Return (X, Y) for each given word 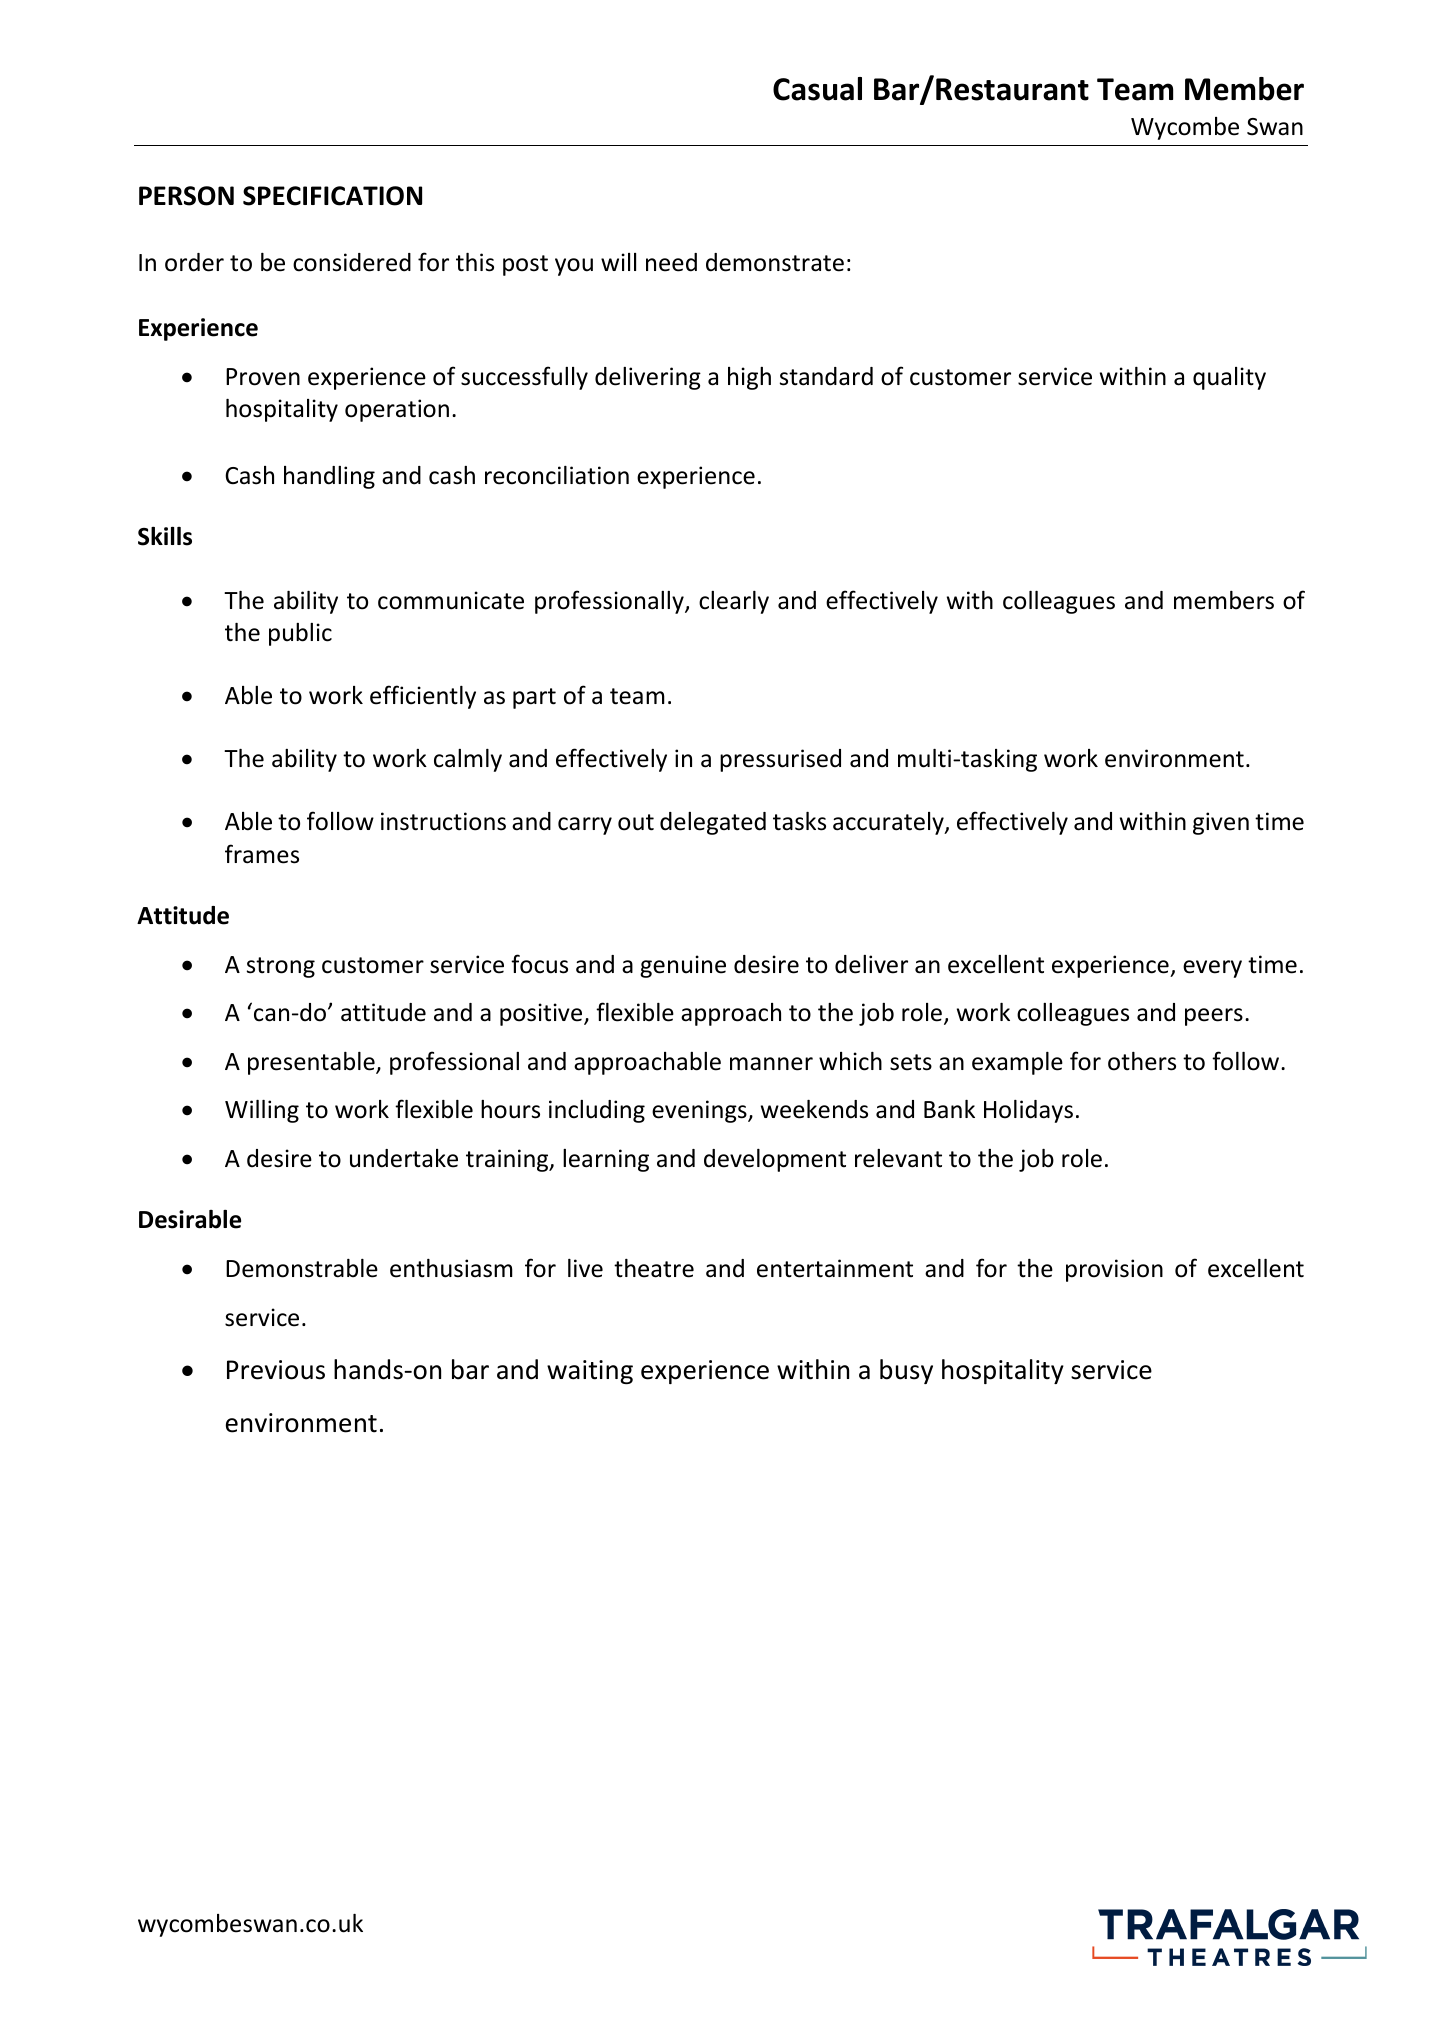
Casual (817, 89)
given (1221, 823)
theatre (654, 1268)
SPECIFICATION (332, 196)
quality (1229, 378)
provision (1114, 1270)
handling (329, 477)
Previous (276, 1370)
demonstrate (775, 262)
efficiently (423, 697)
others (1142, 1061)
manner (771, 1064)
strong (281, 967)
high (749, 378)
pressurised (780, 760)
